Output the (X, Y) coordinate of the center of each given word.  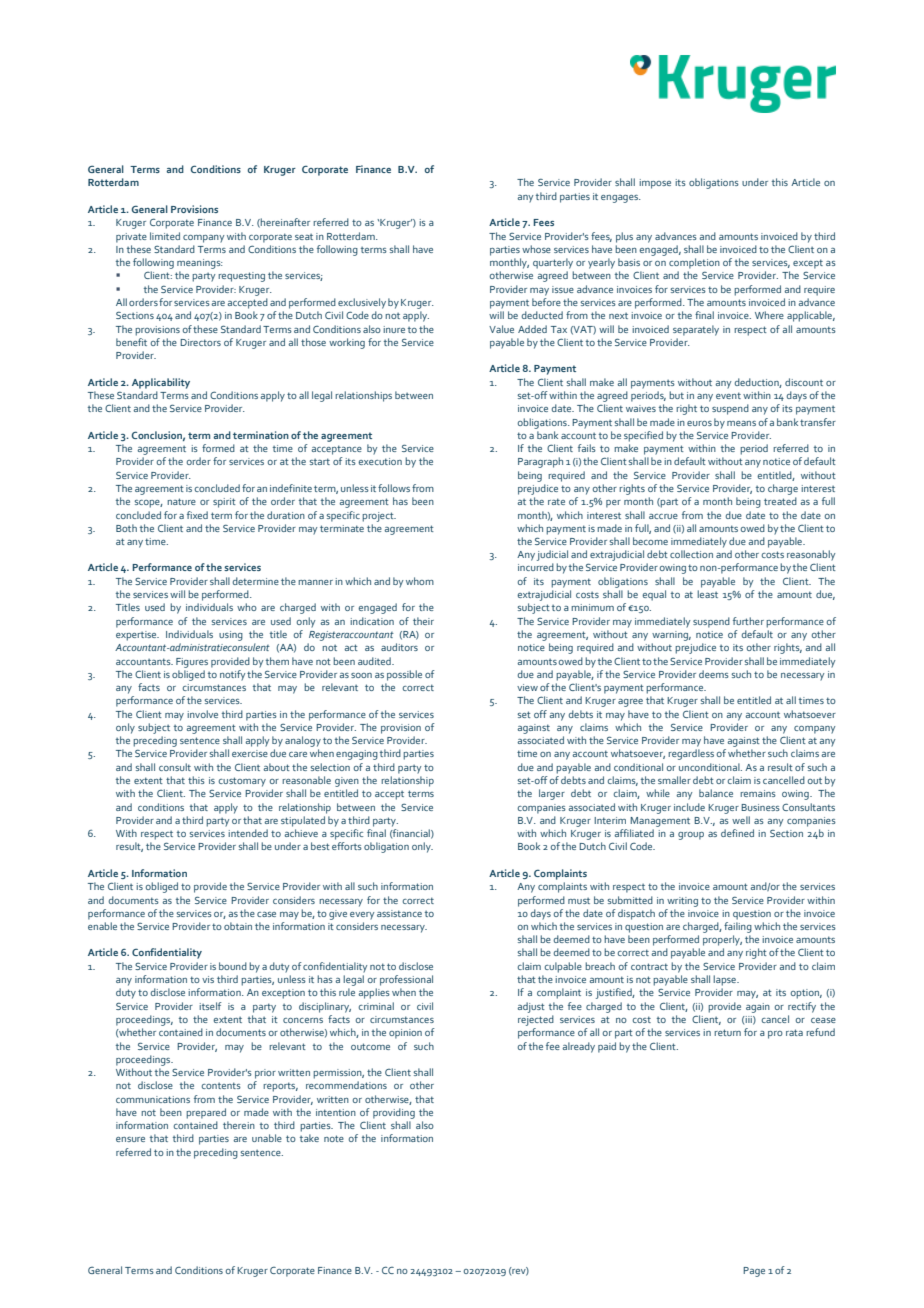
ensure (130, 1139)
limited (165, 236)
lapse (725, 980)
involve (202, 714)
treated (780, 501)
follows (394, 488)
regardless (691, 754)
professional (406, 980)
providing (394, 1113)
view (527, 687)
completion (694, 263)
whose (536, 249)
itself (210, 1006)
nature (181, 501)
